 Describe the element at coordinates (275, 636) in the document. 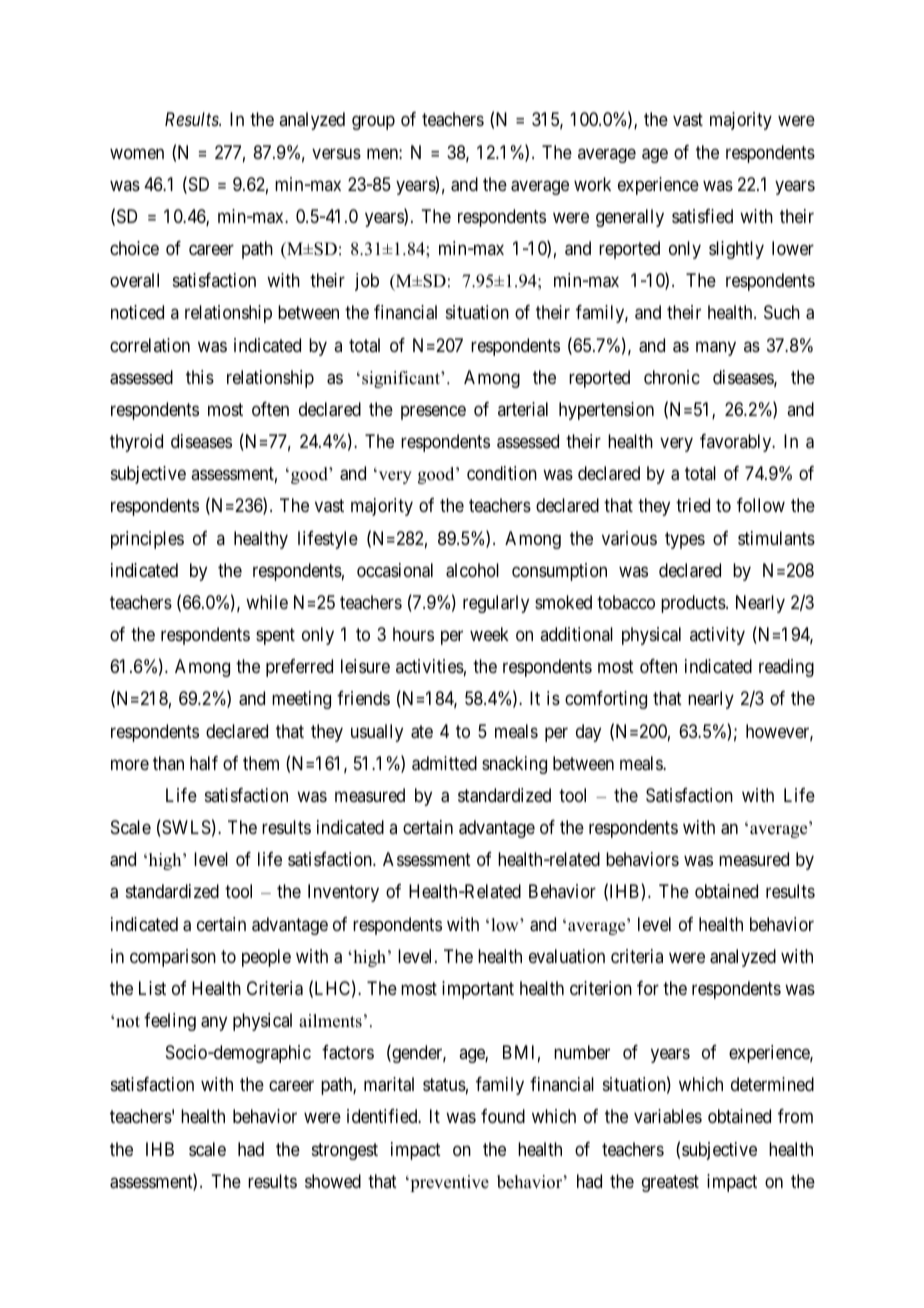

I see `spent` at that location.
